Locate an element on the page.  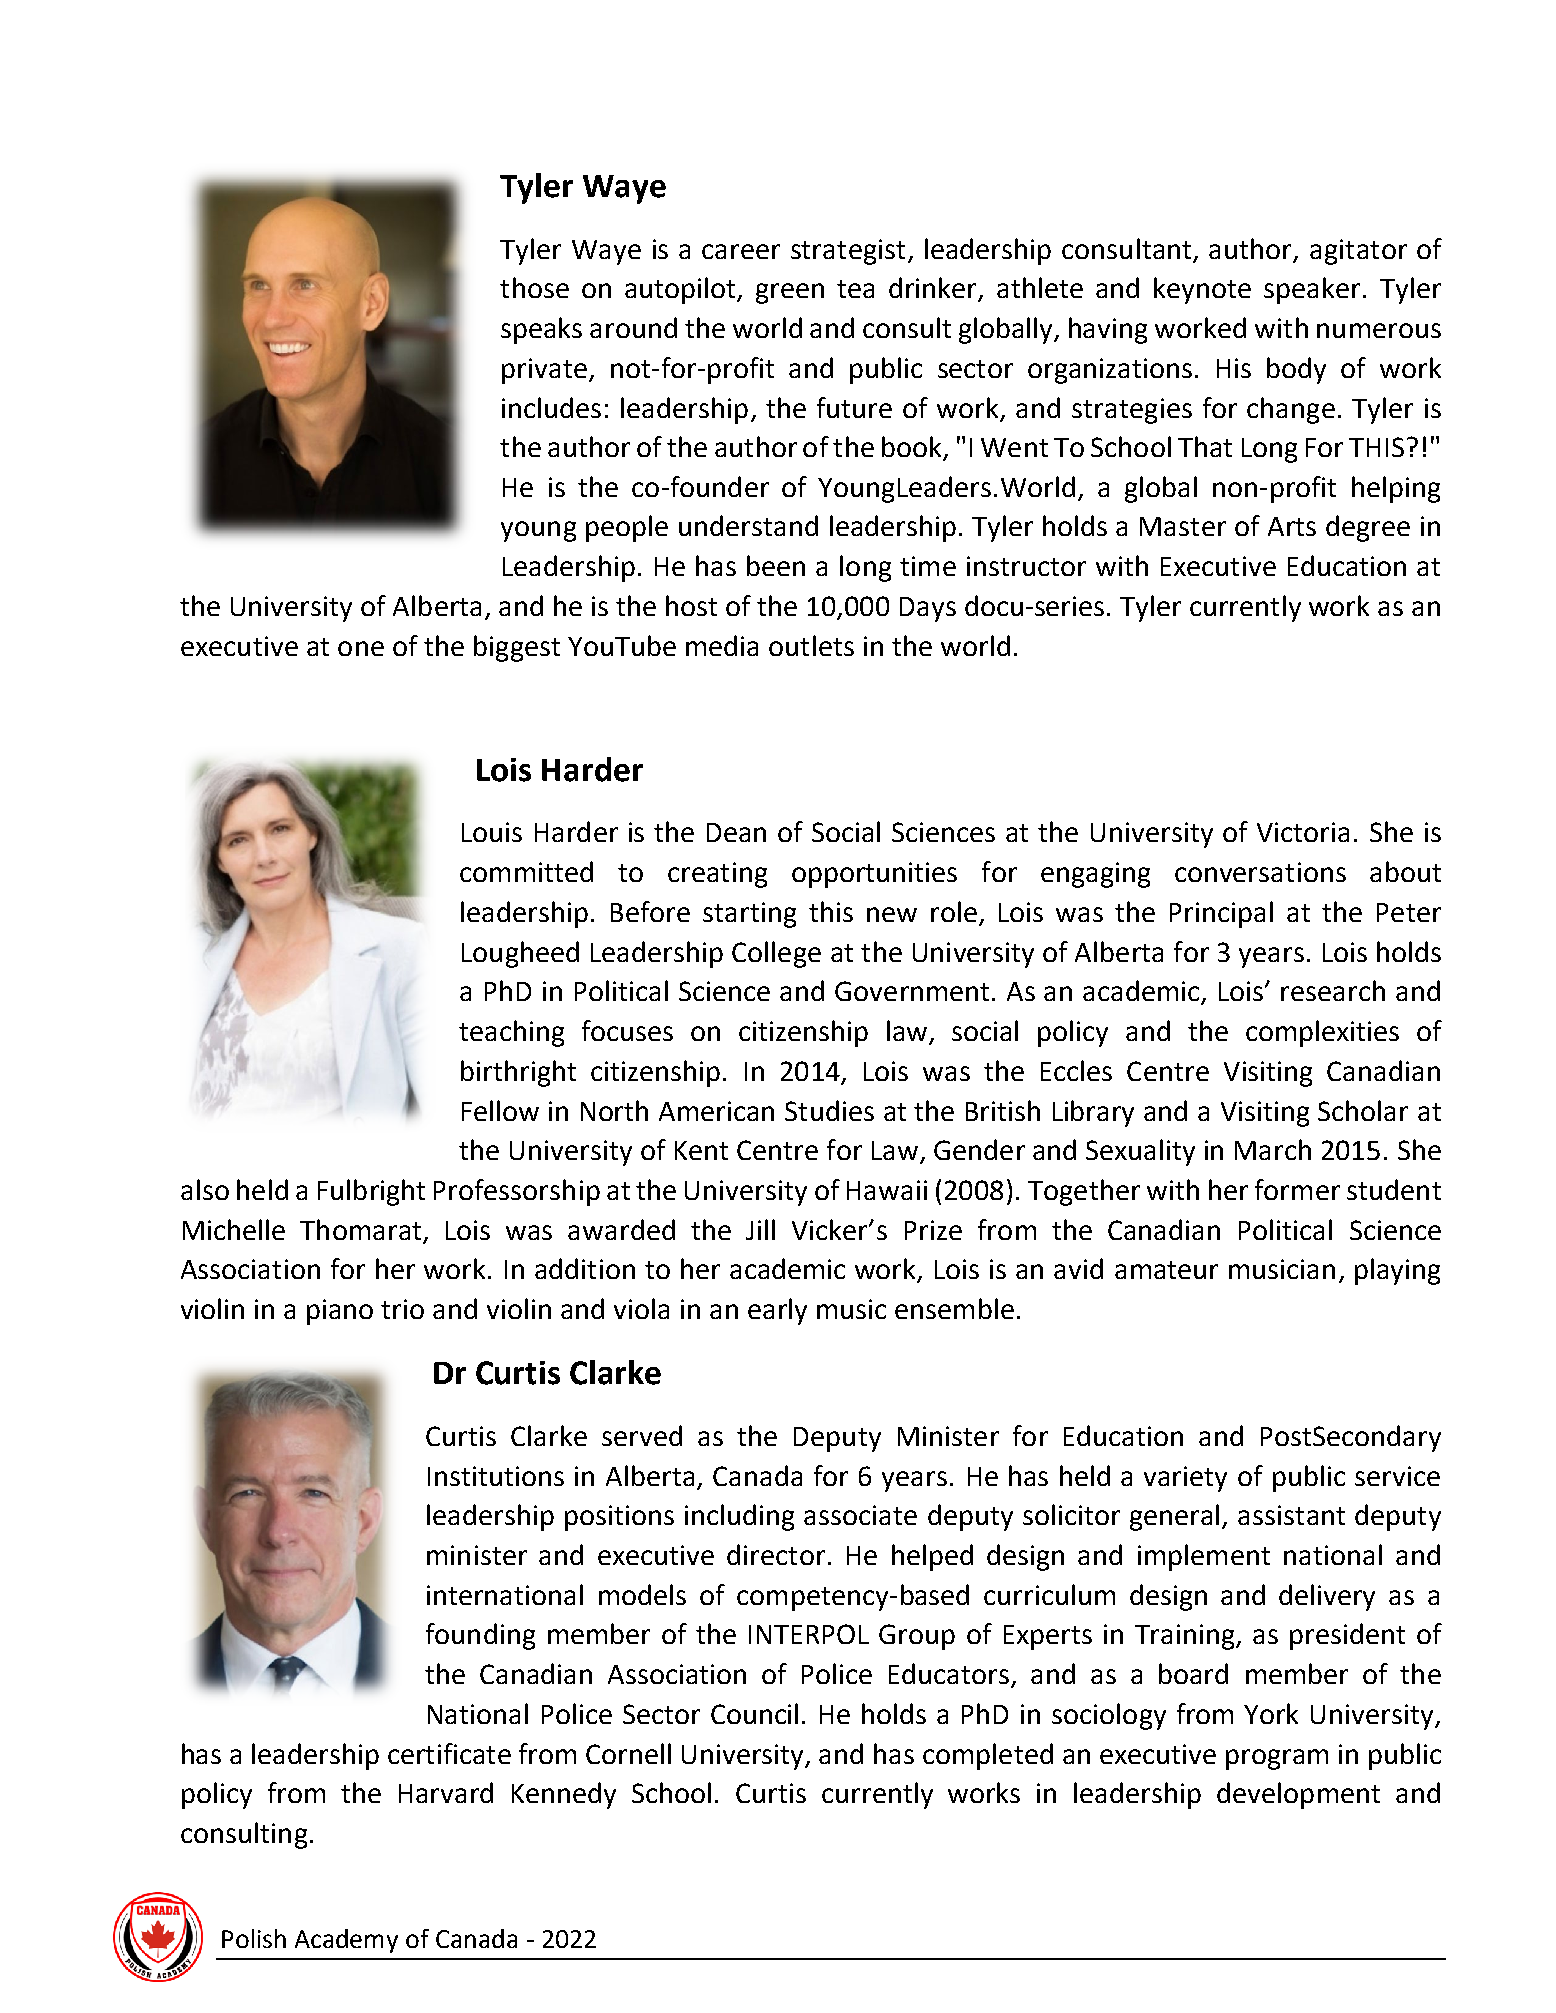
trio is located at coordinates (402, 1309).
